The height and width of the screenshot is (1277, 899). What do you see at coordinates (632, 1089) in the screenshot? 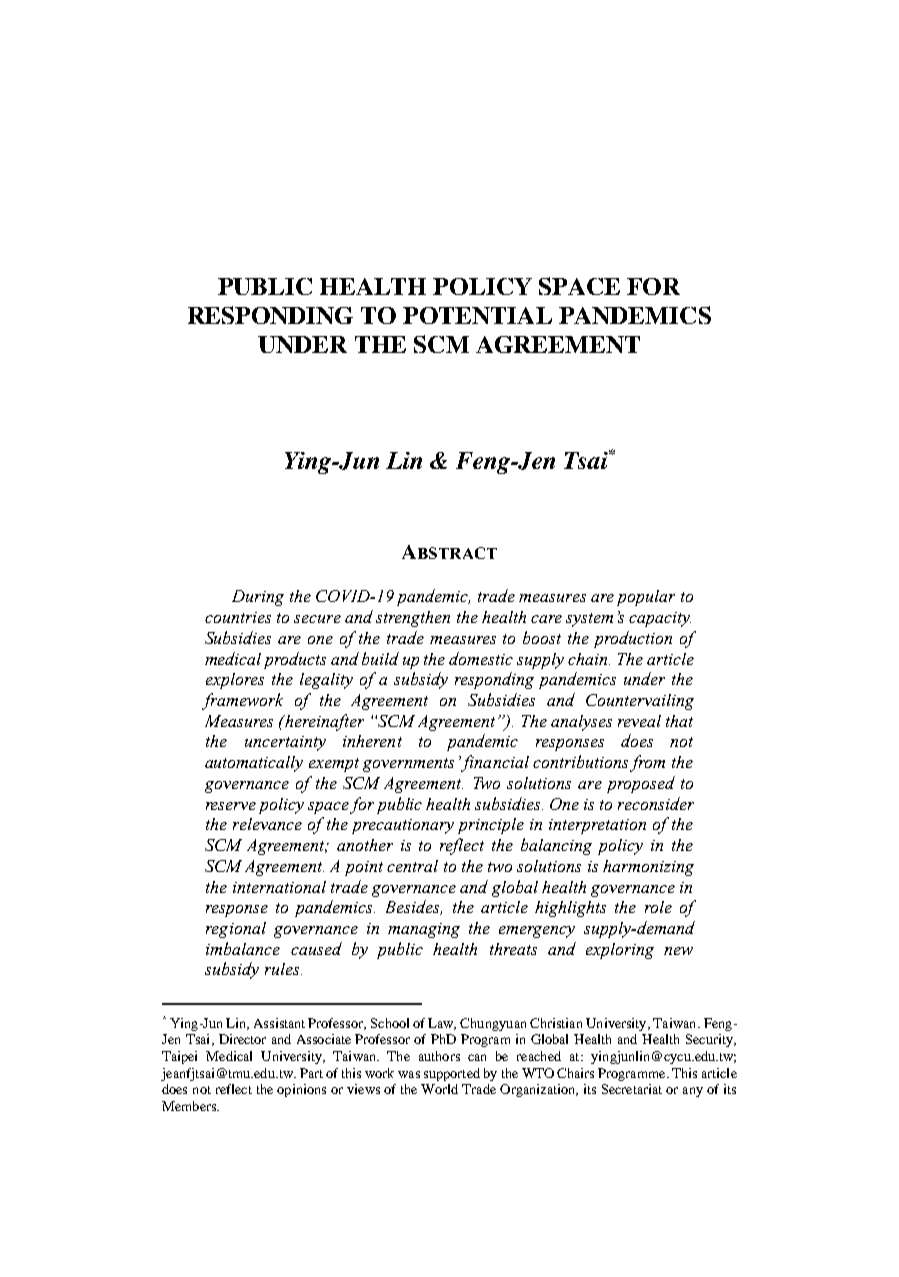
I see `Secretariat` at bounding box center [632, 1089].
